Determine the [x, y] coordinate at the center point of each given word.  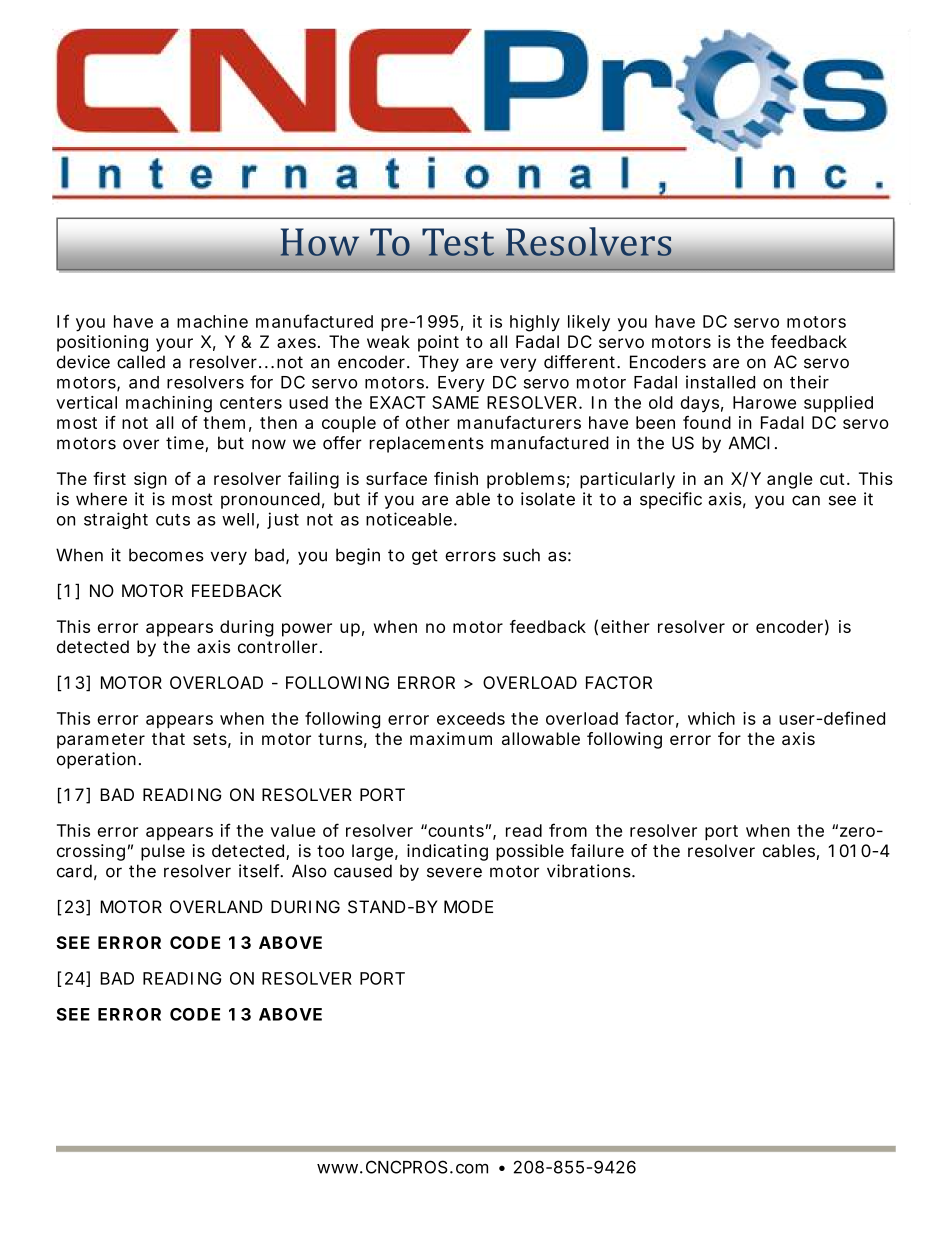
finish [456, 478]
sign [150, 480]
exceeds [471, 718]
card [74, 871]
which [711, 718]
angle [790, 480]
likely [589, 323]
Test [458, 242]
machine [212, 321]
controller [279, 646]
